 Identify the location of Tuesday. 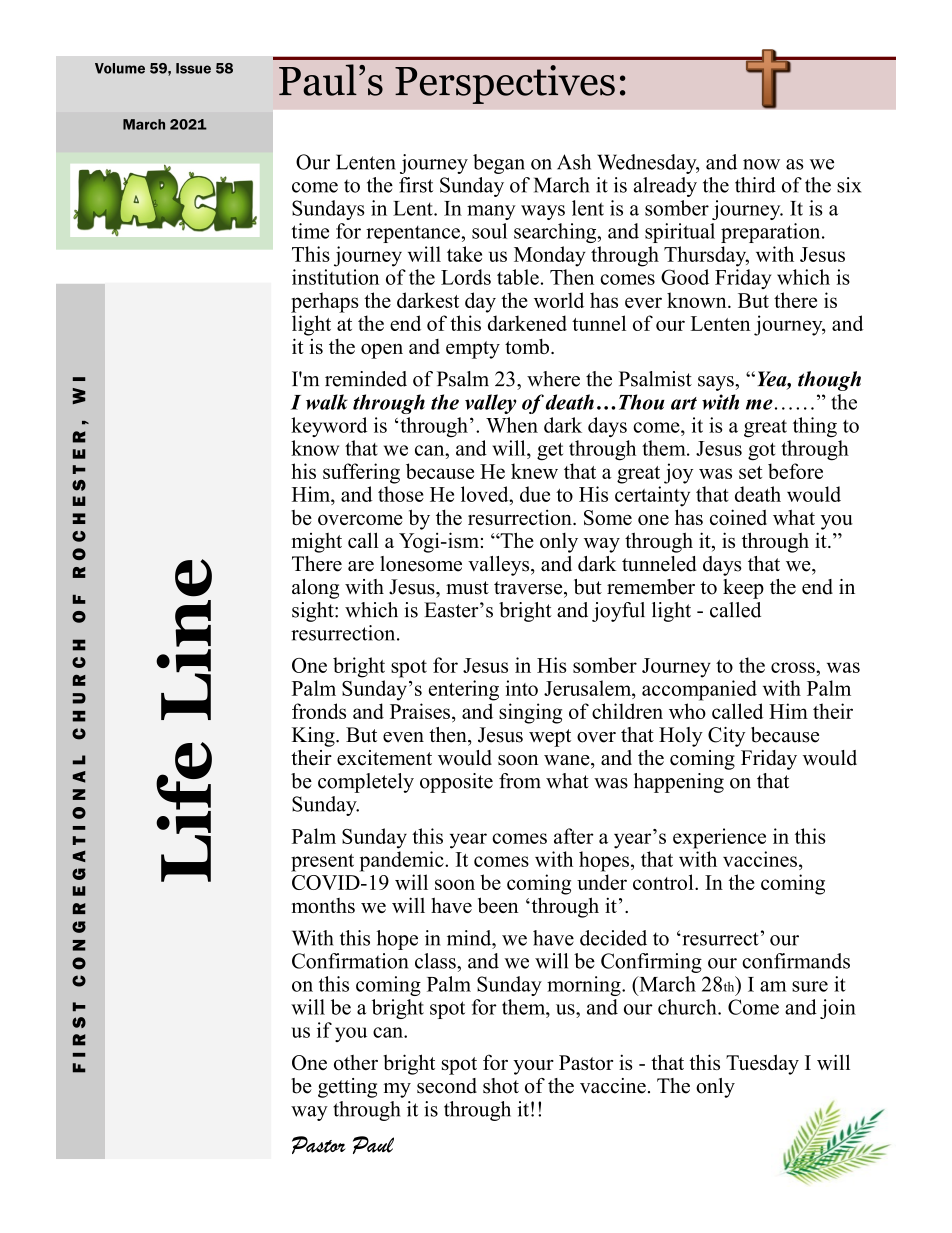
(762, 1064).
